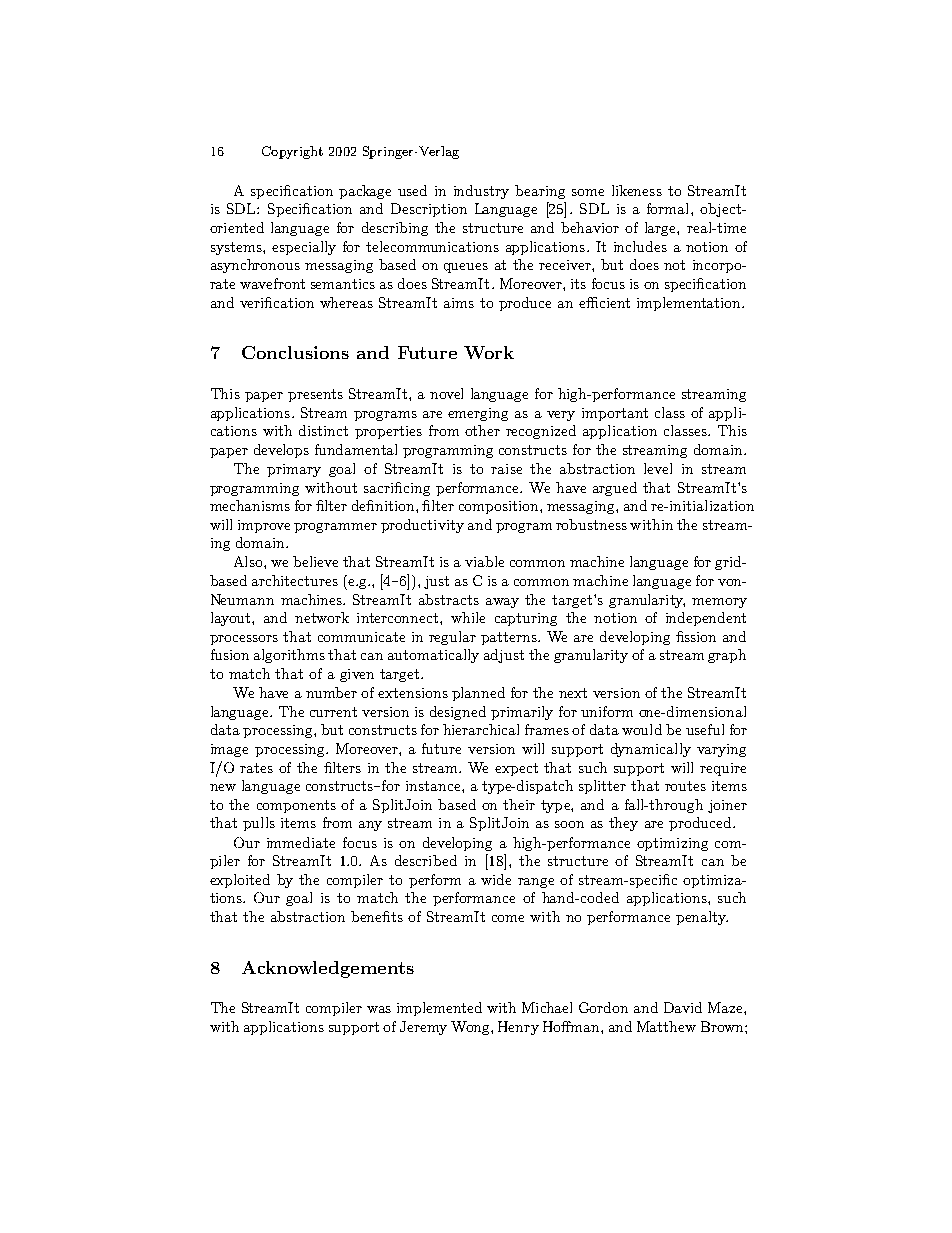 This page has height=1233, width=952. I want to click on likeness, so click(637, 190).
